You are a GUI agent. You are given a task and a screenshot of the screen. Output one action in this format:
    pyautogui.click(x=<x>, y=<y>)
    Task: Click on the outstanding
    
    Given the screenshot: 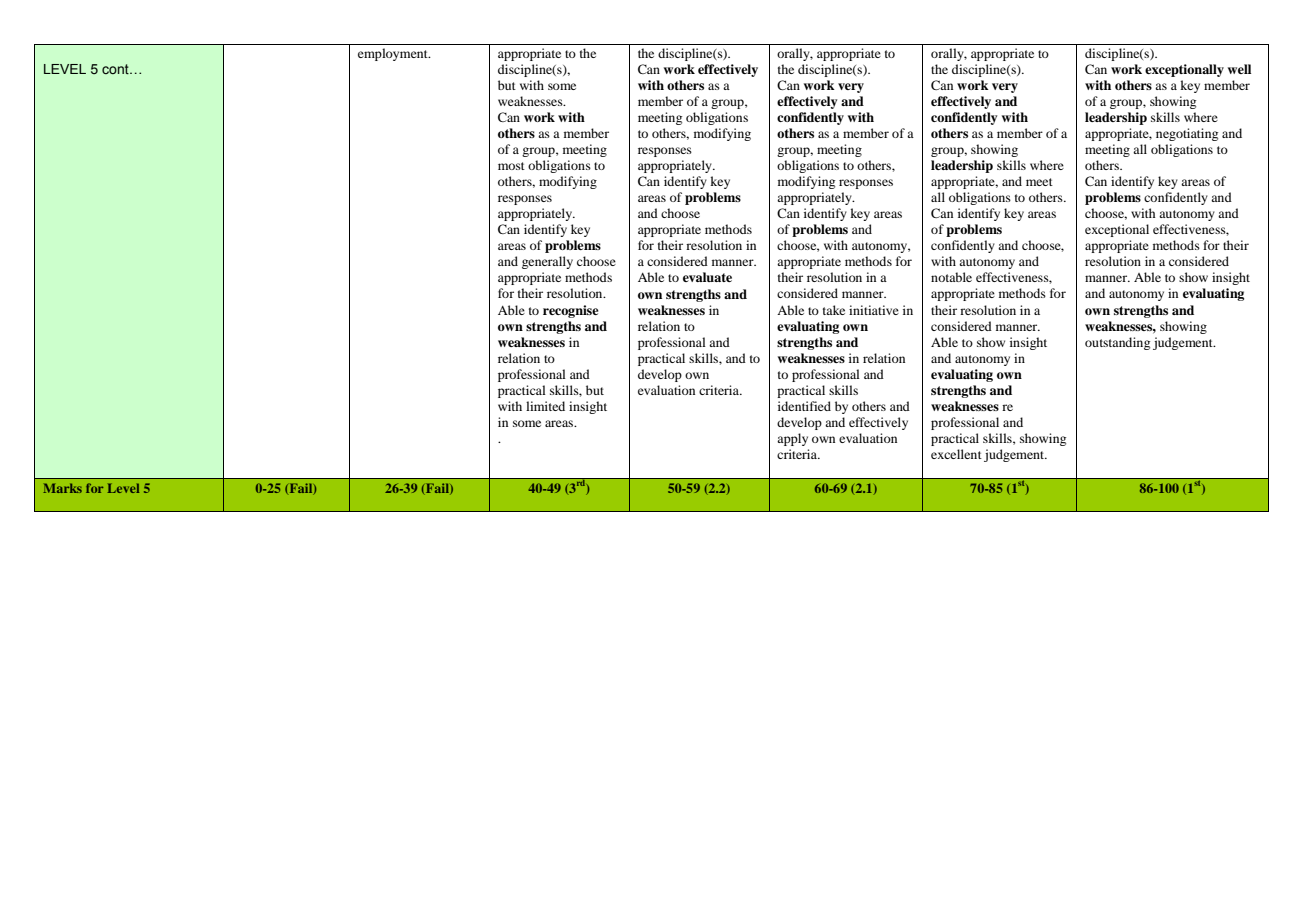 What is the action you would take?
    pyautogui.click(x=1117, y=343)
